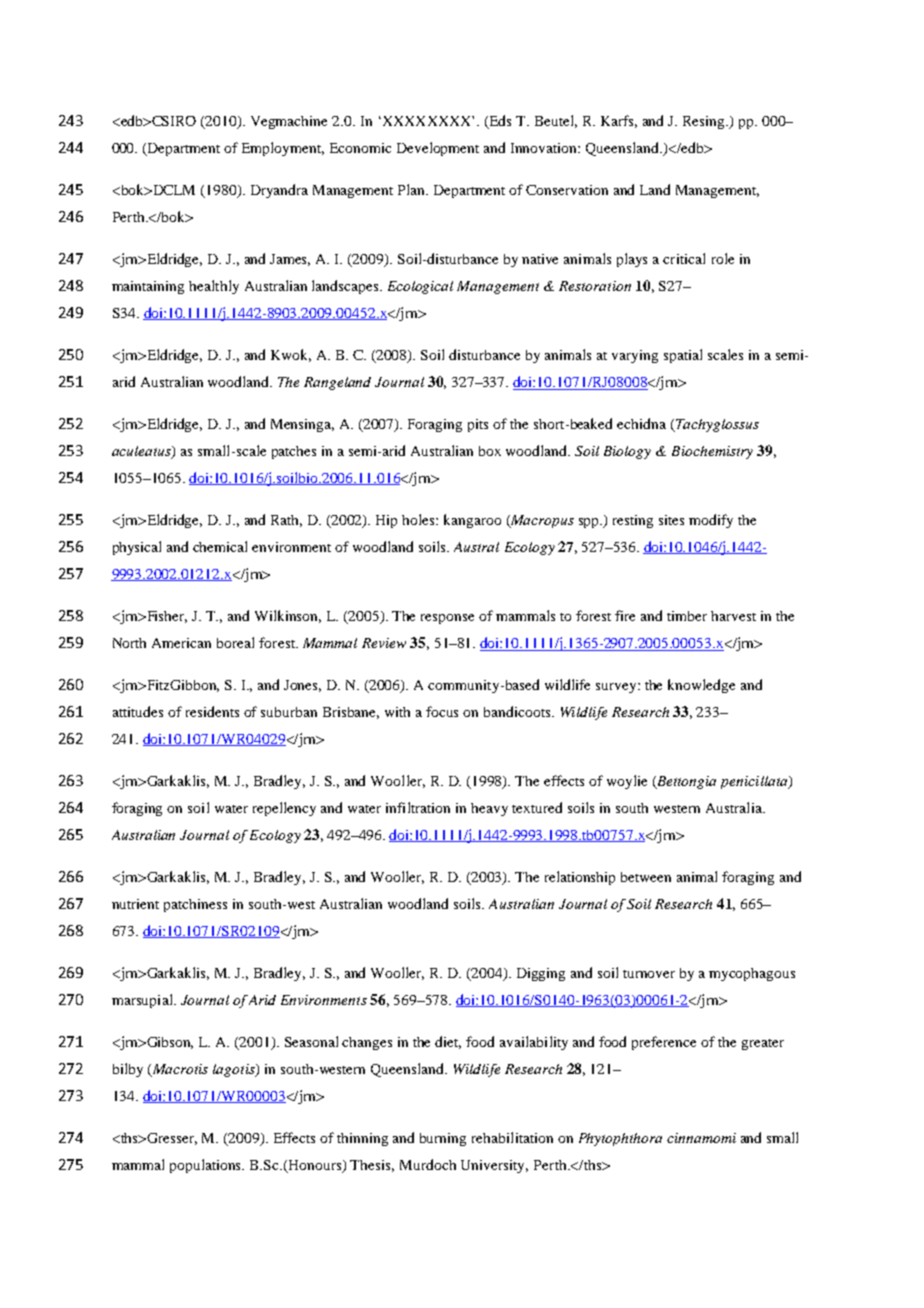 Image resolution: width=924 pixels, height=1308 pixels. I want to click on critical, so click(684, 258).
